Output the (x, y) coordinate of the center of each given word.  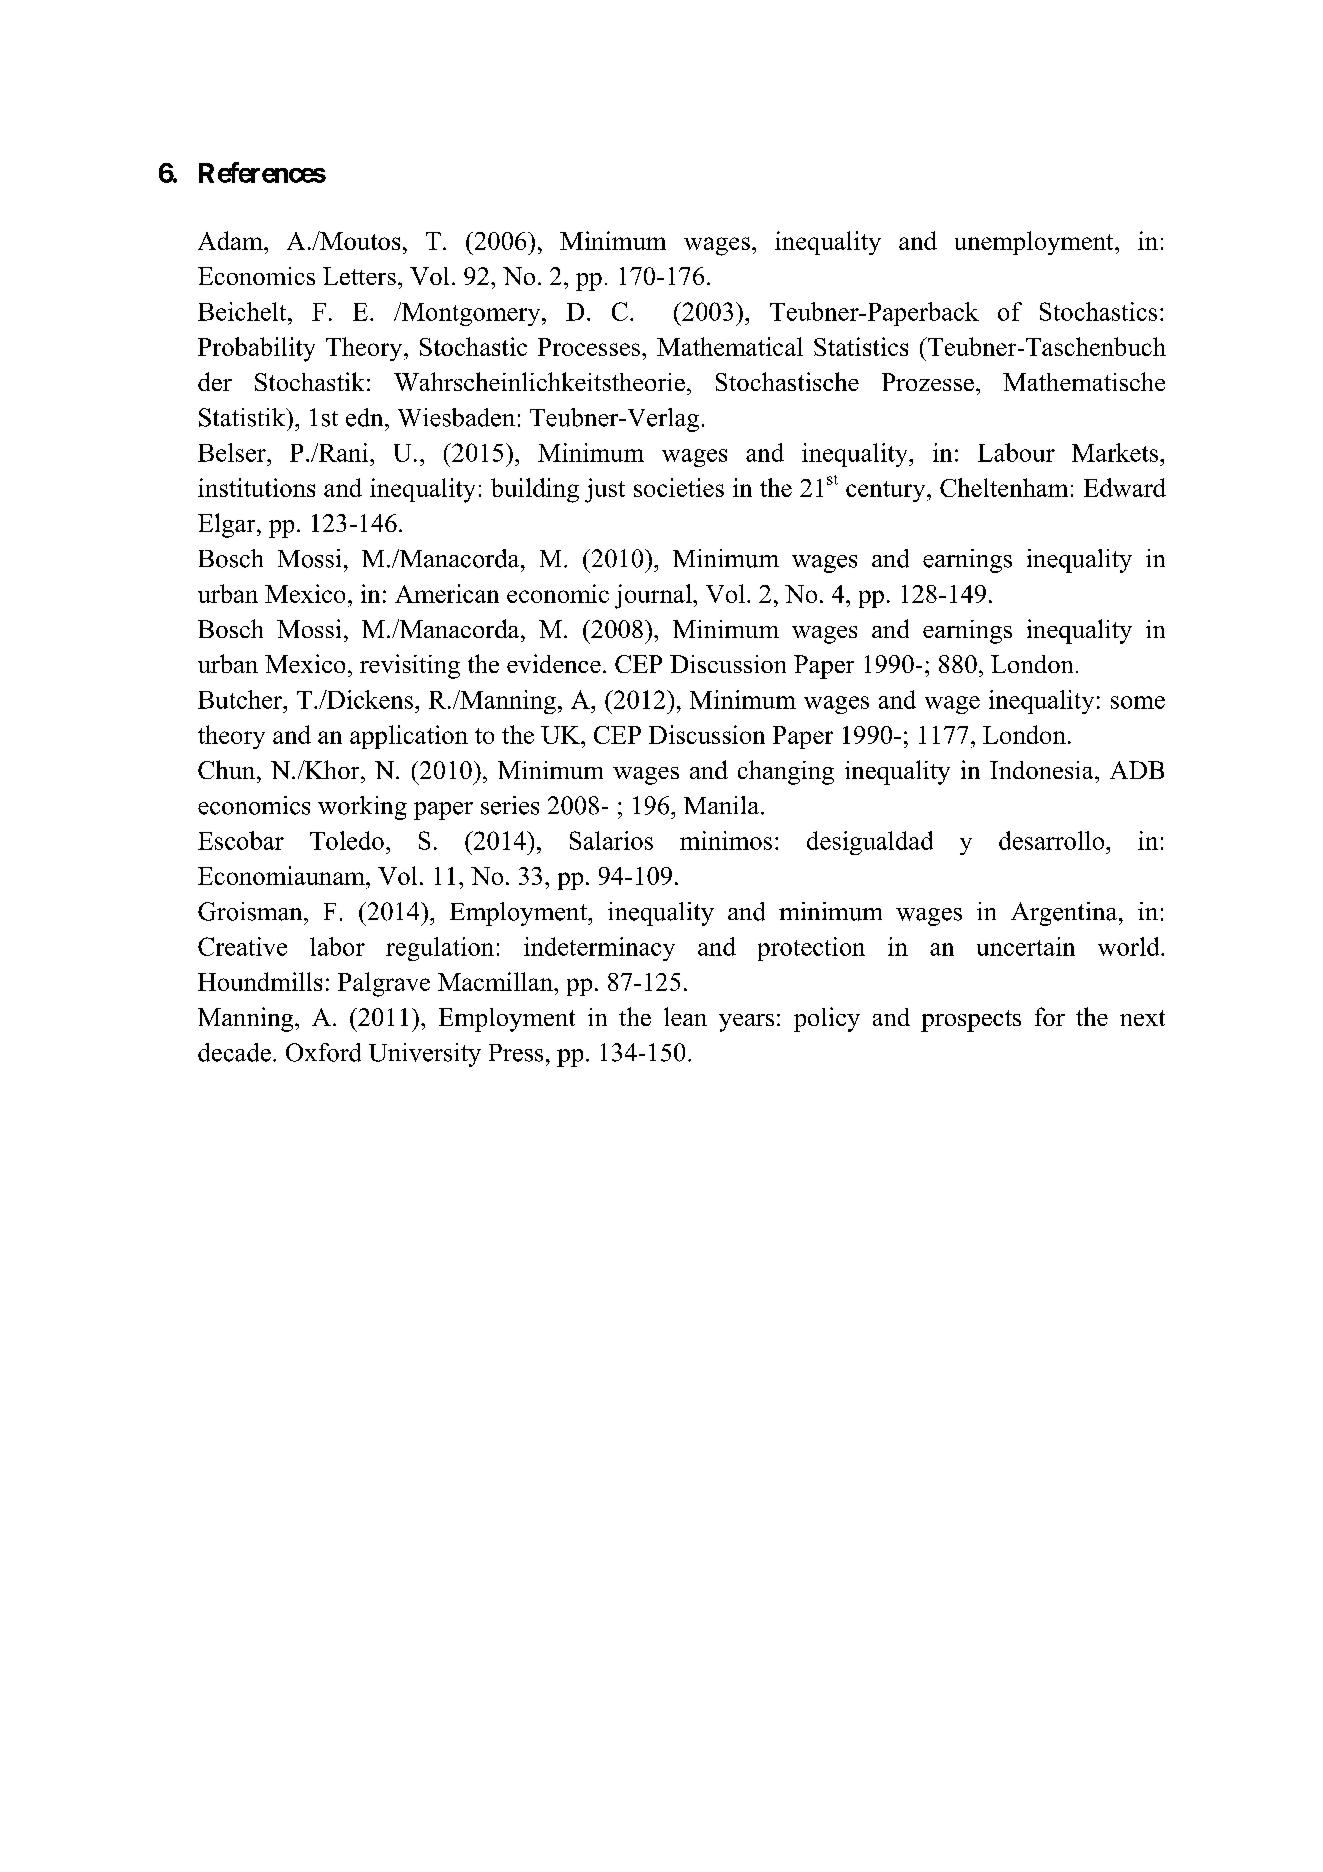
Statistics (861, 346)
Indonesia (1043, 770)
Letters (359, 276)
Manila (721, 805)
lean (685, 1016)
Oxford (323, 1052)
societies (679, 487)
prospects (971, 1021)
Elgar (228, 525)
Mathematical (730, 346)
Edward (1125, 487)
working (362, 808)
